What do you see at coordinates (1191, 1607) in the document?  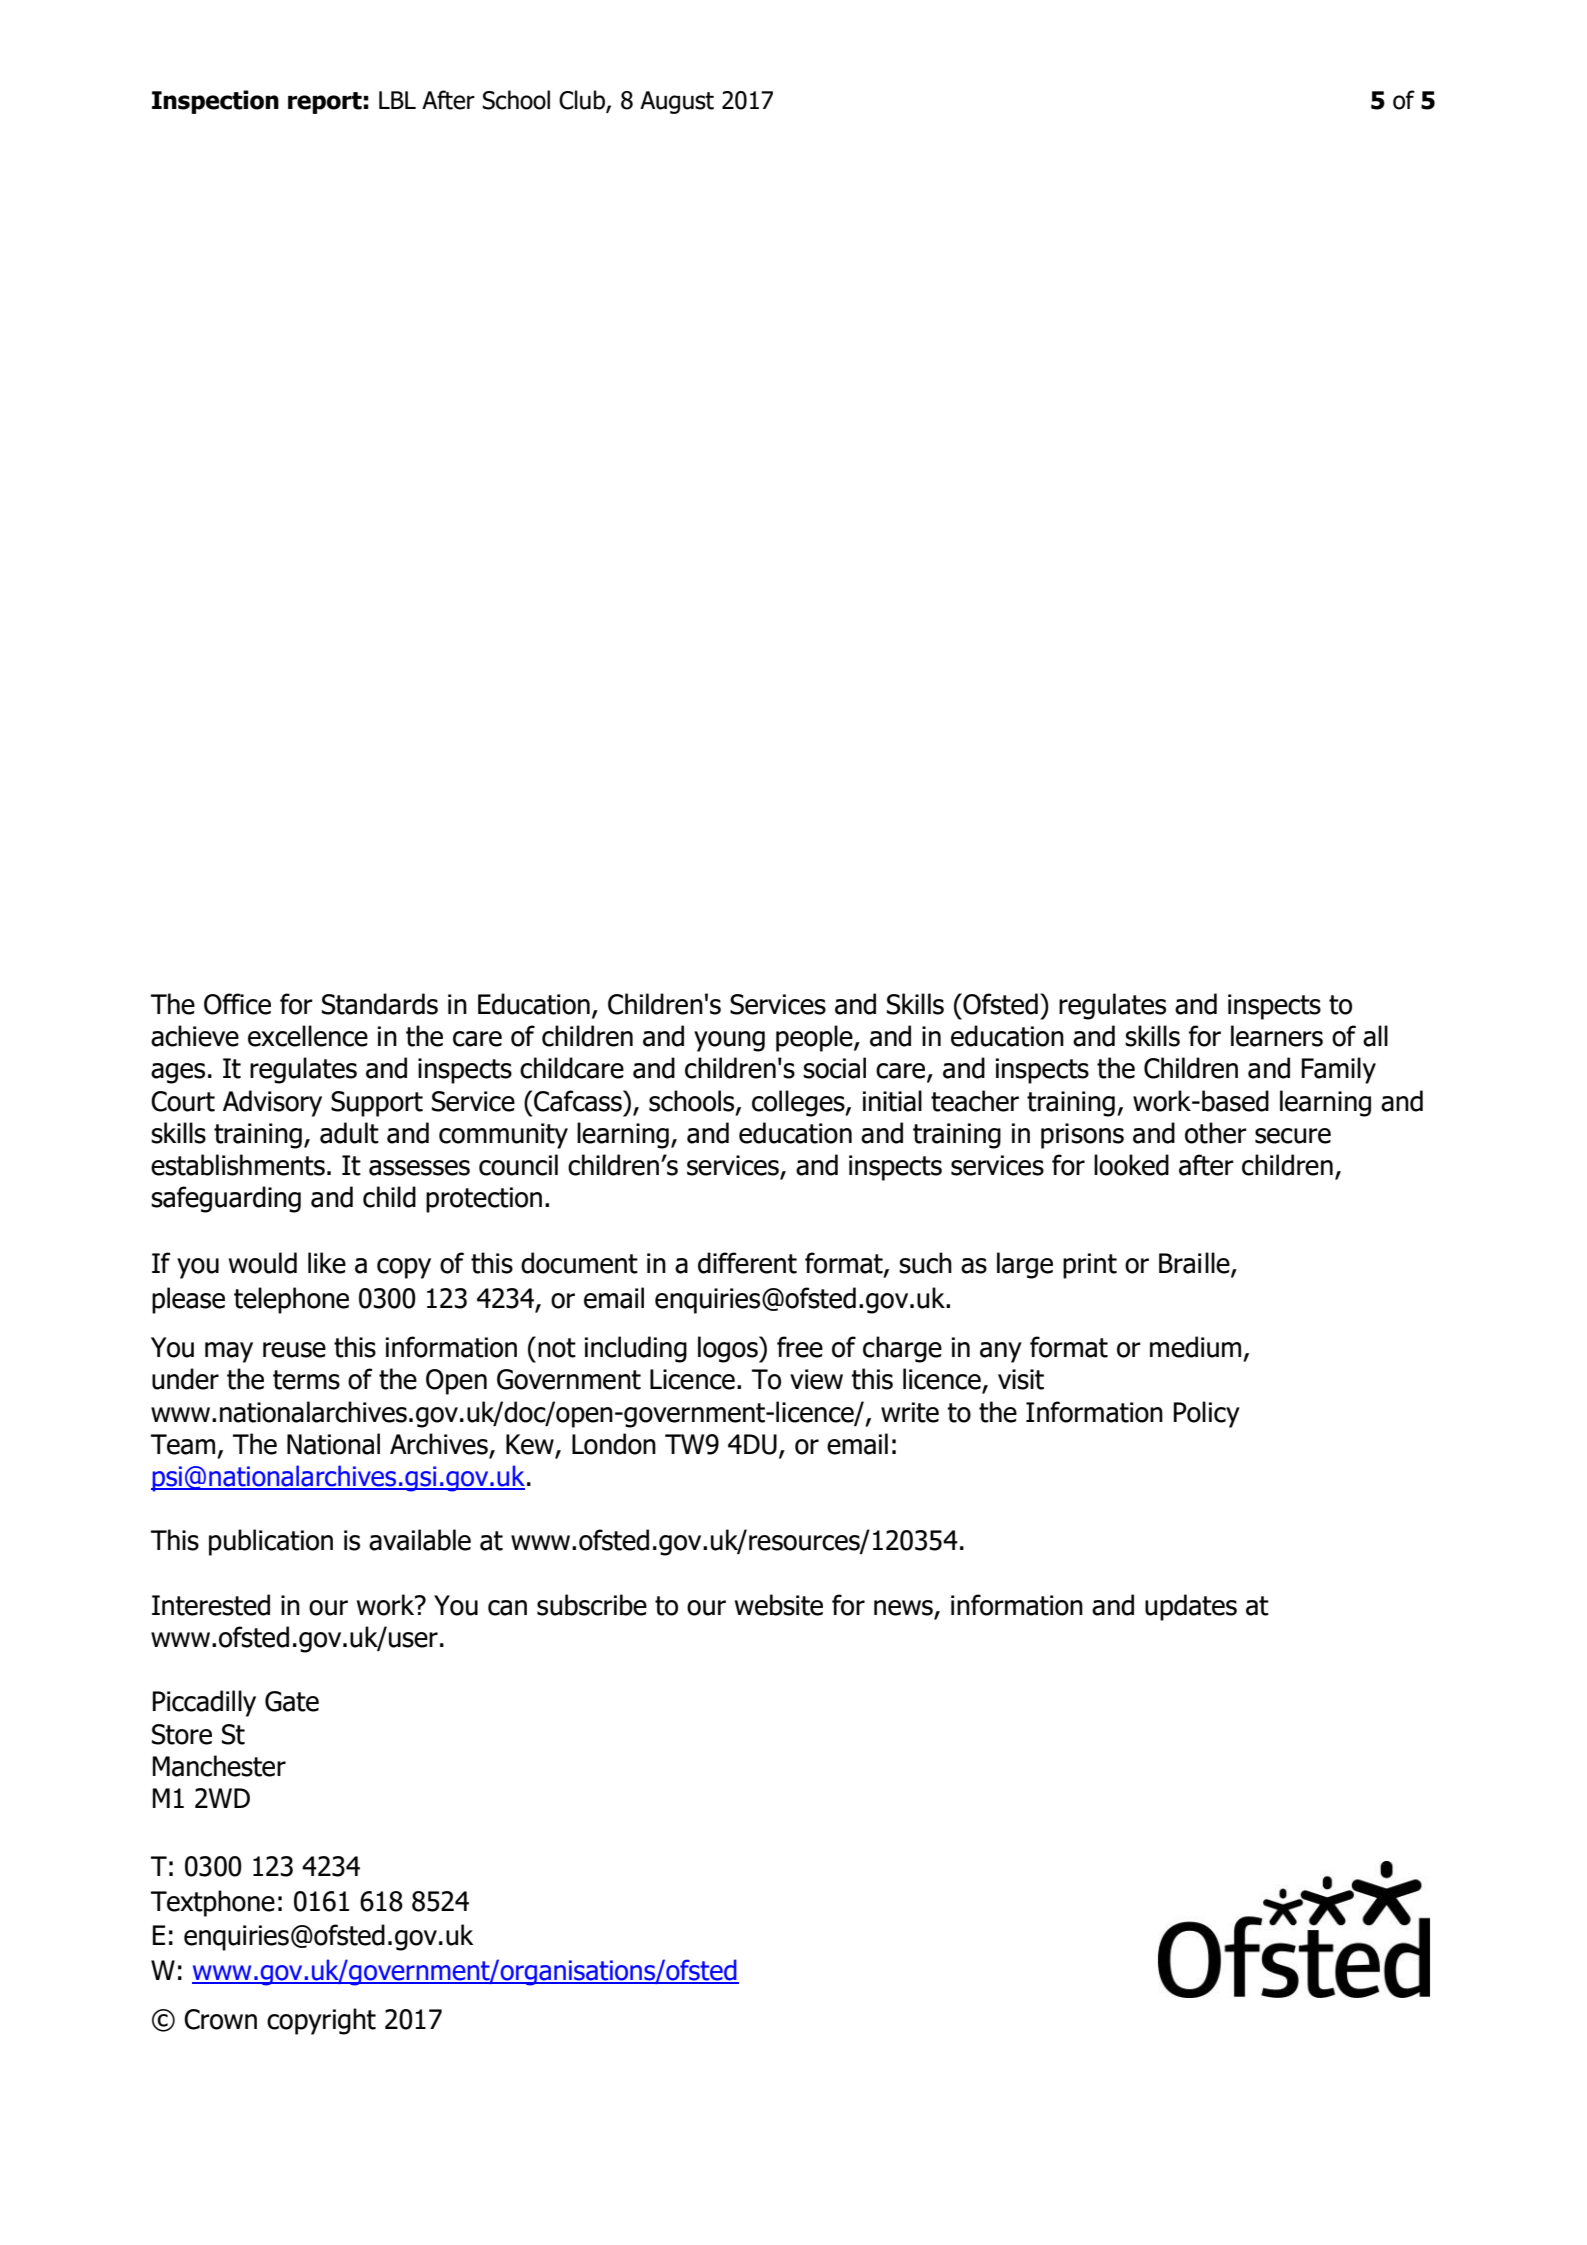 I see `updates` at bounding box center [1191, 1607].
